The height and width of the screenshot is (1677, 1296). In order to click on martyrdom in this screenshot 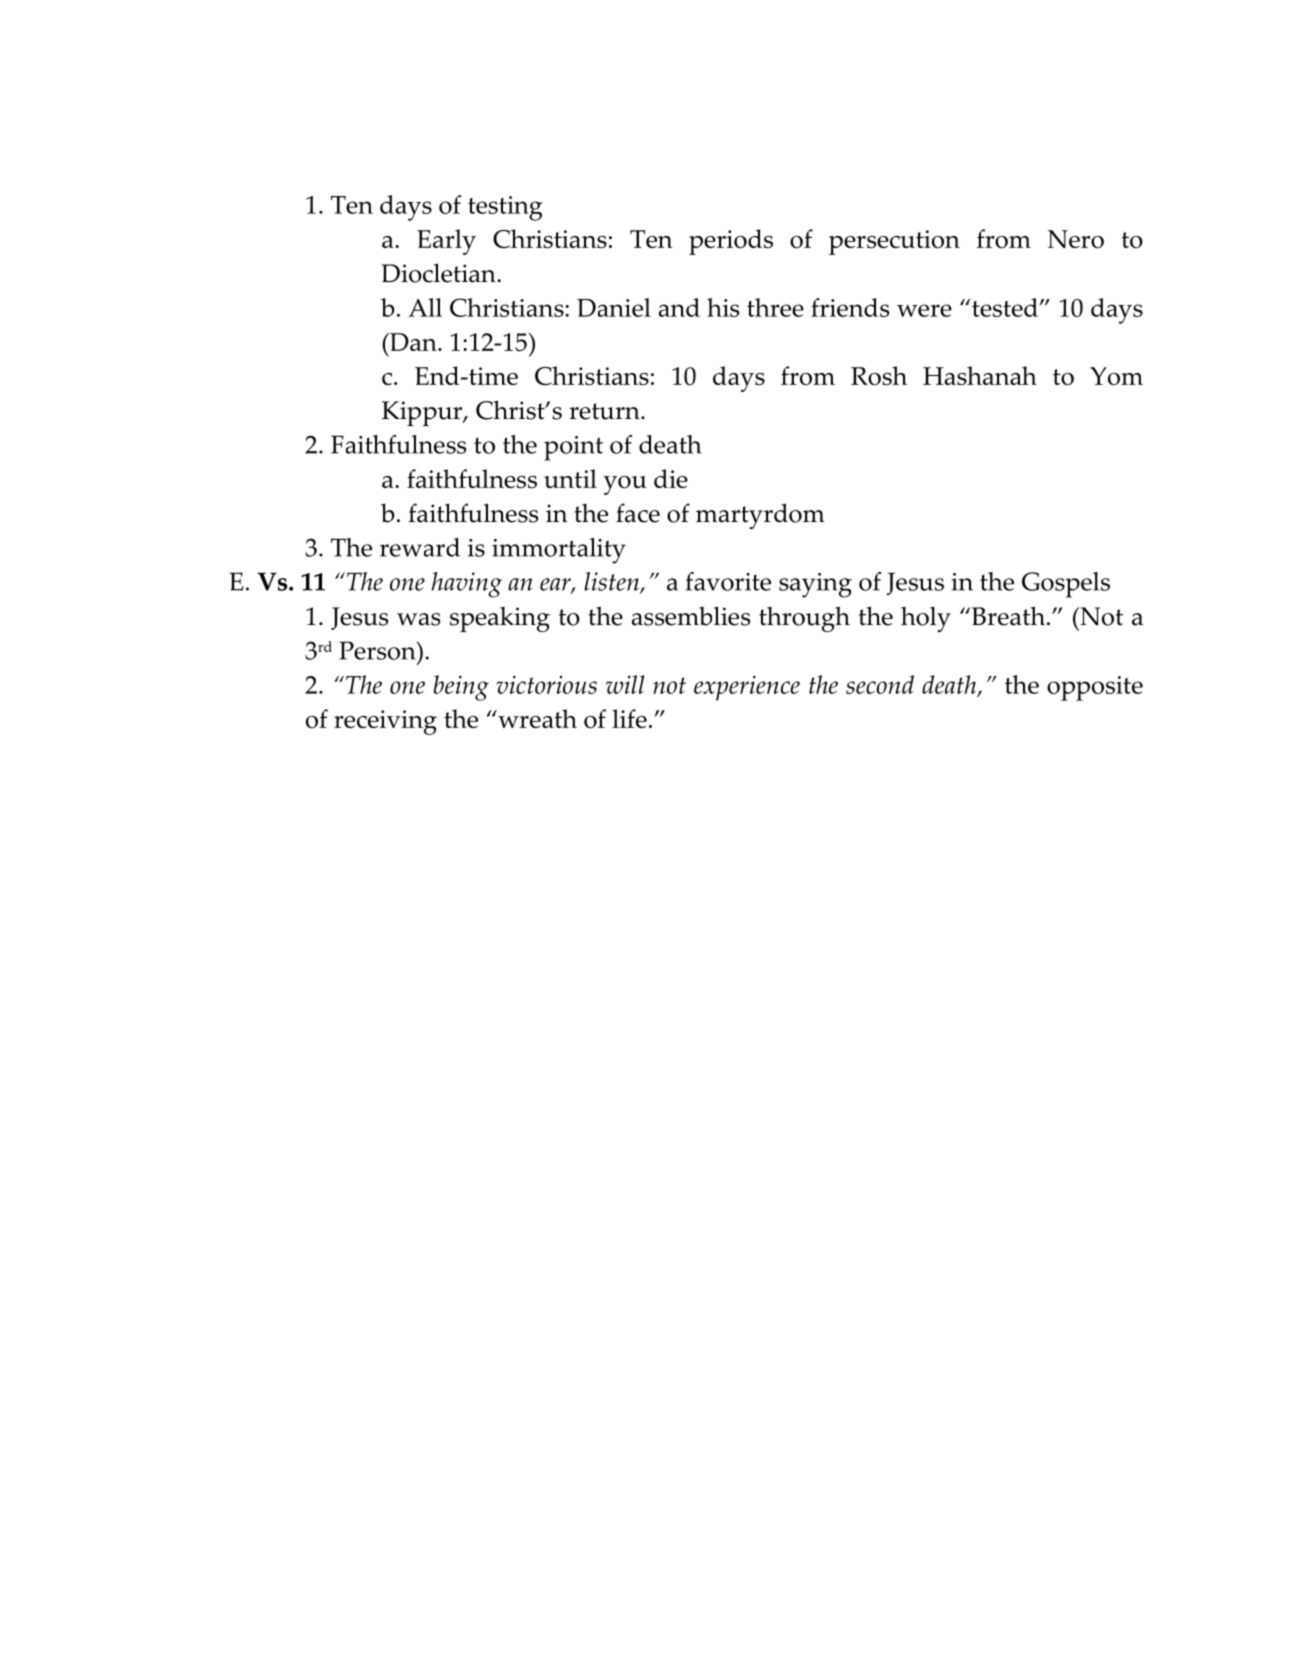, I will do `click(760, 516)`.
